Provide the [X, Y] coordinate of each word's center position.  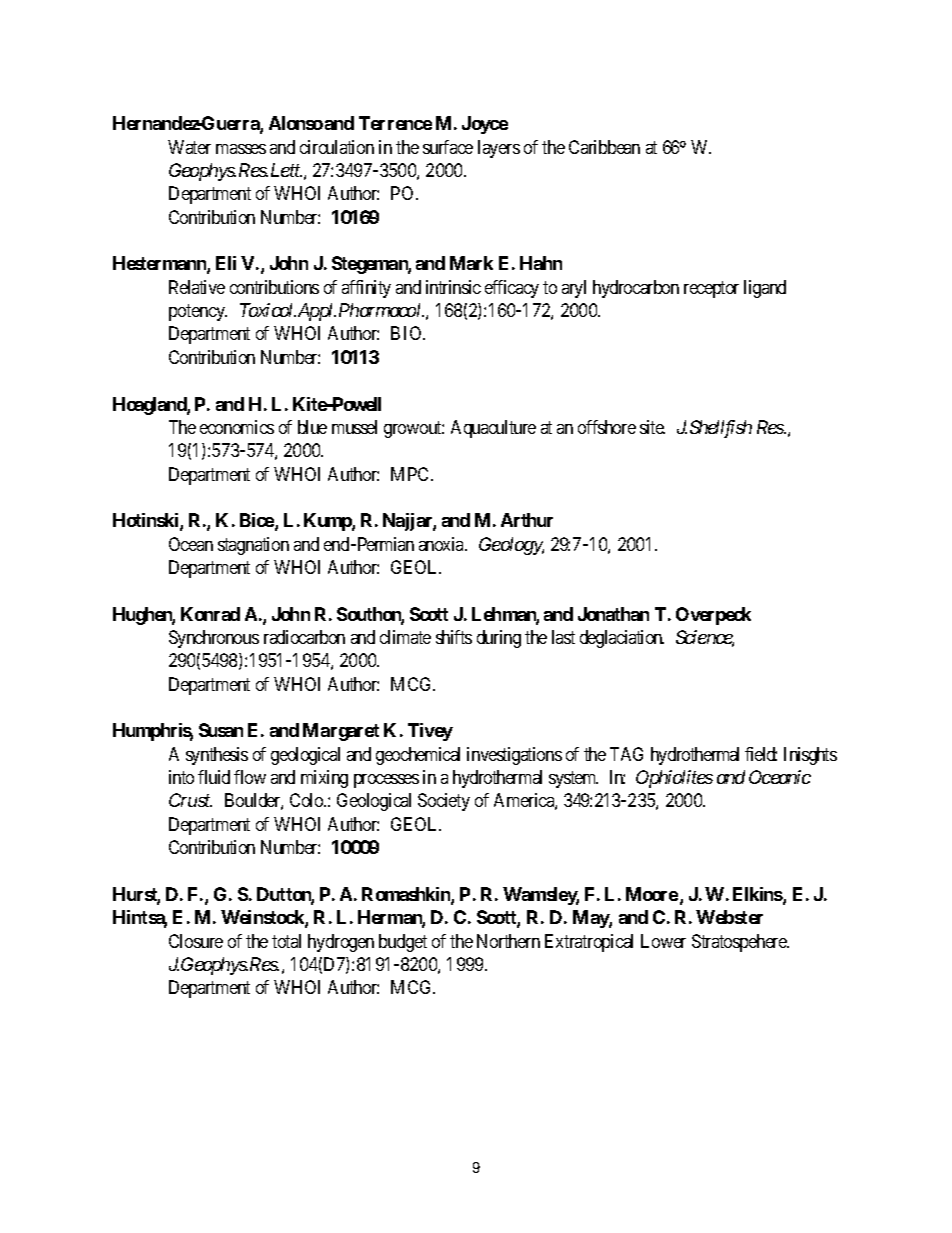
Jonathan [613, 614]
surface [448, 147]
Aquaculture [493, 429]
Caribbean [604, 147]
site [652, 427]
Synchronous [214, 639]
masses [241, 149]
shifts [454, 637]
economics [237, 427]
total [286, 941]
